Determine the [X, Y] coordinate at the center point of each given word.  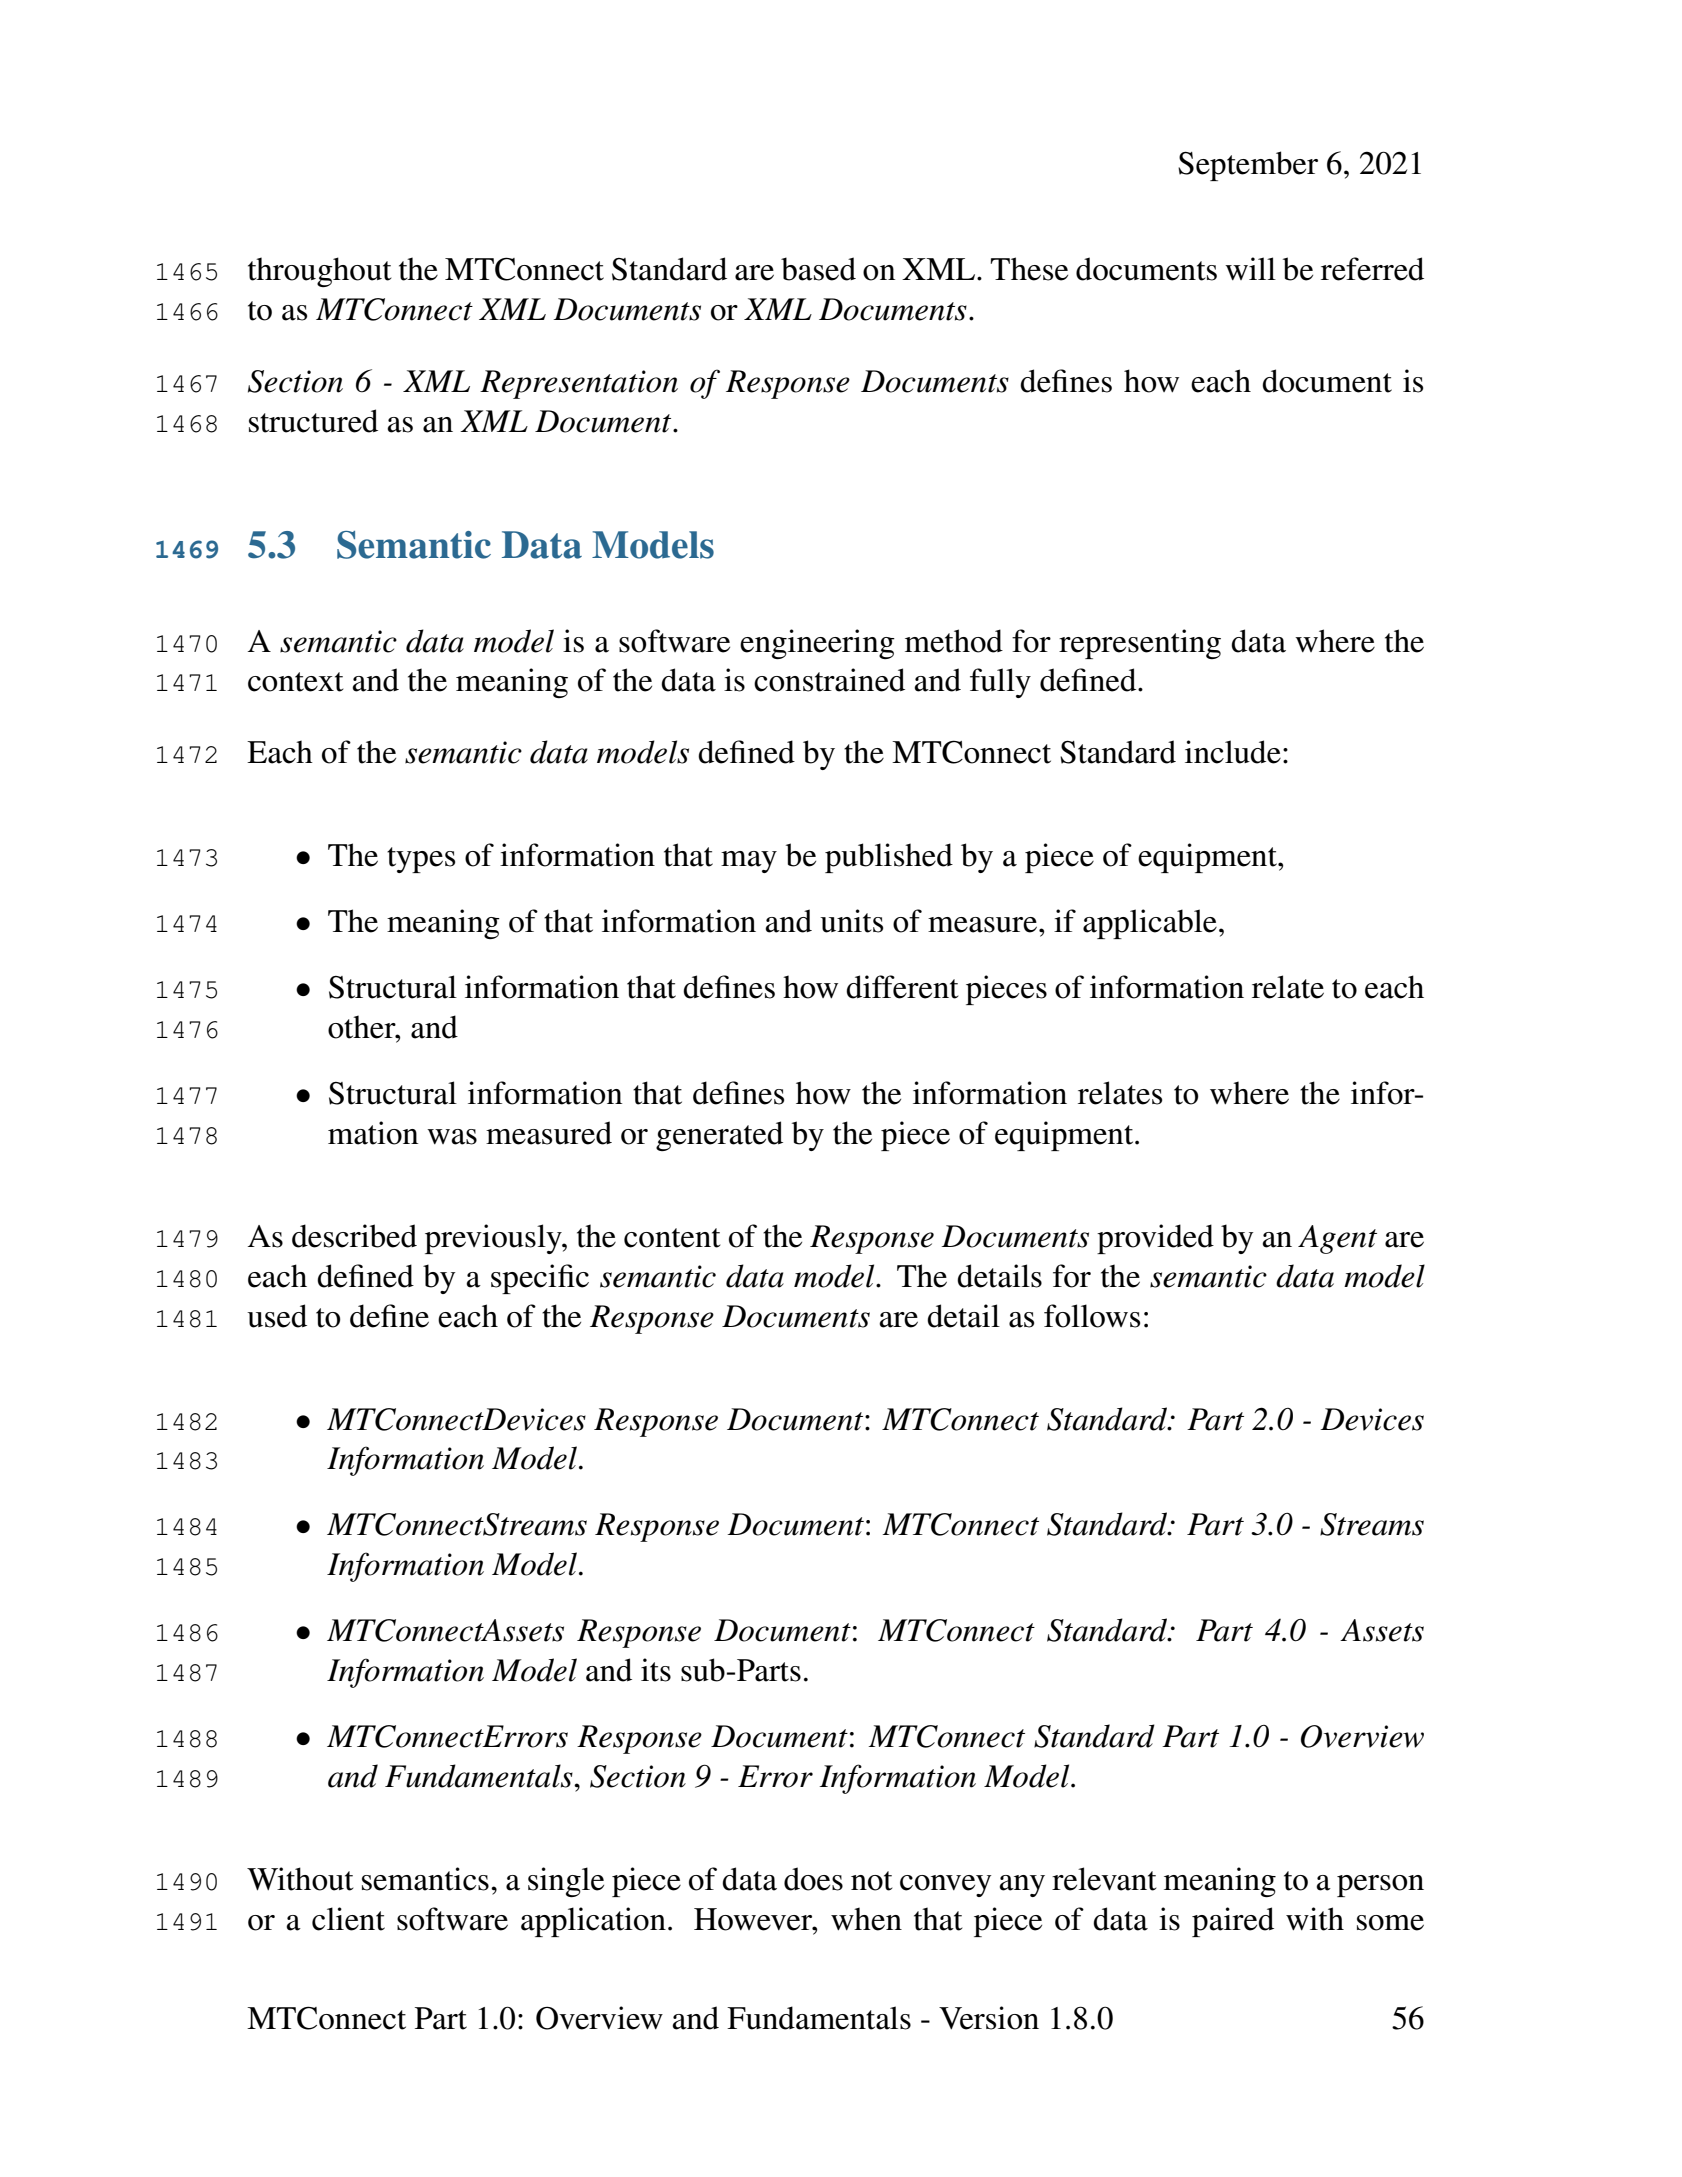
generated [719, 1136]
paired [1233, 1922]
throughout [319, 272]
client [348, 1919]
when [866, 1919]
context [295, 682]
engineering [817, 644]
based [818, 269]
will [1250, 268]
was [452, 1137]
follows [1092, 1316]
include [1233, 752]
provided [1155, 1239]
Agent [1337, 1239]
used [277, 1316]
